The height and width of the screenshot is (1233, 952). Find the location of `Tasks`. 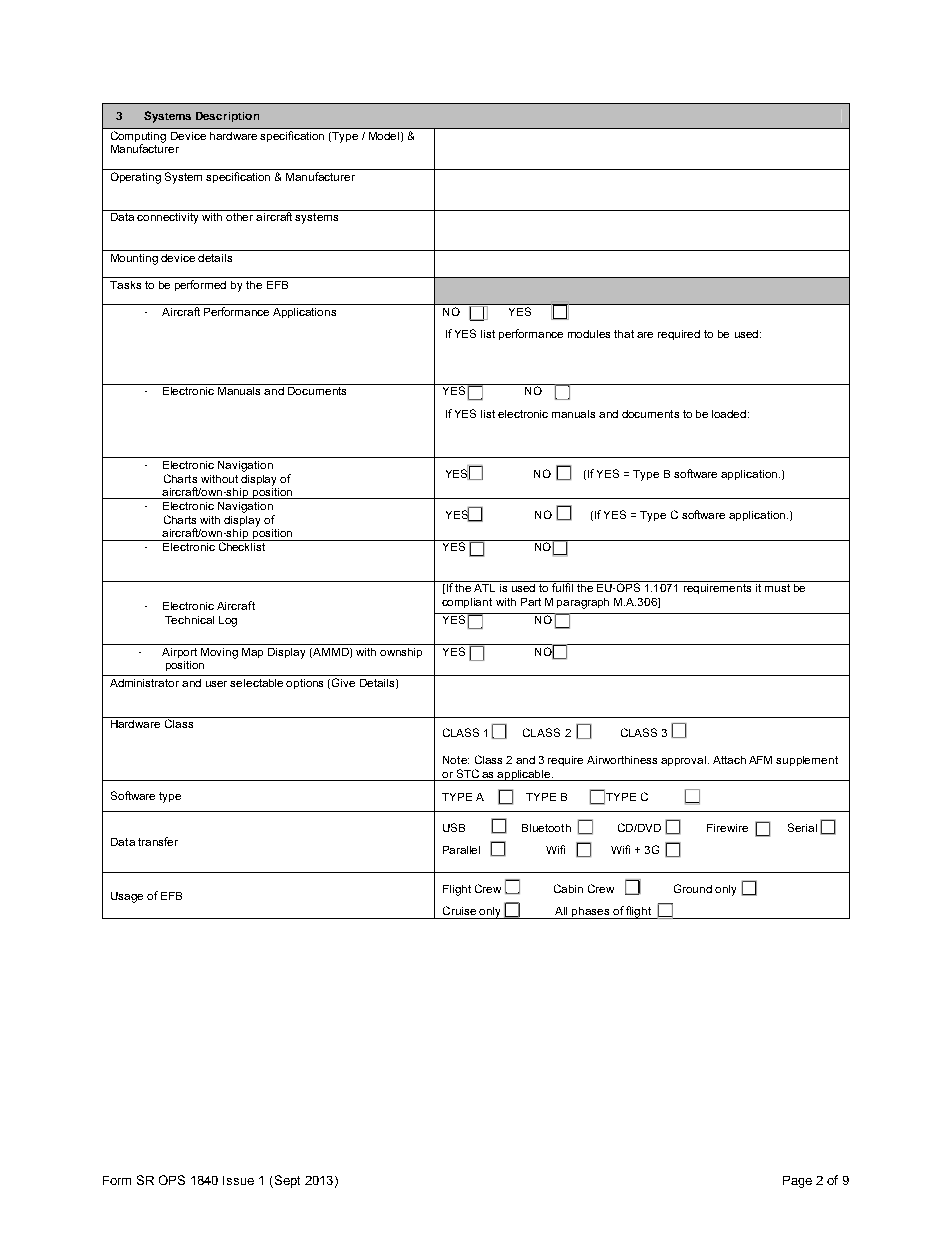

Tasks is located at coordinates (125, 285).
